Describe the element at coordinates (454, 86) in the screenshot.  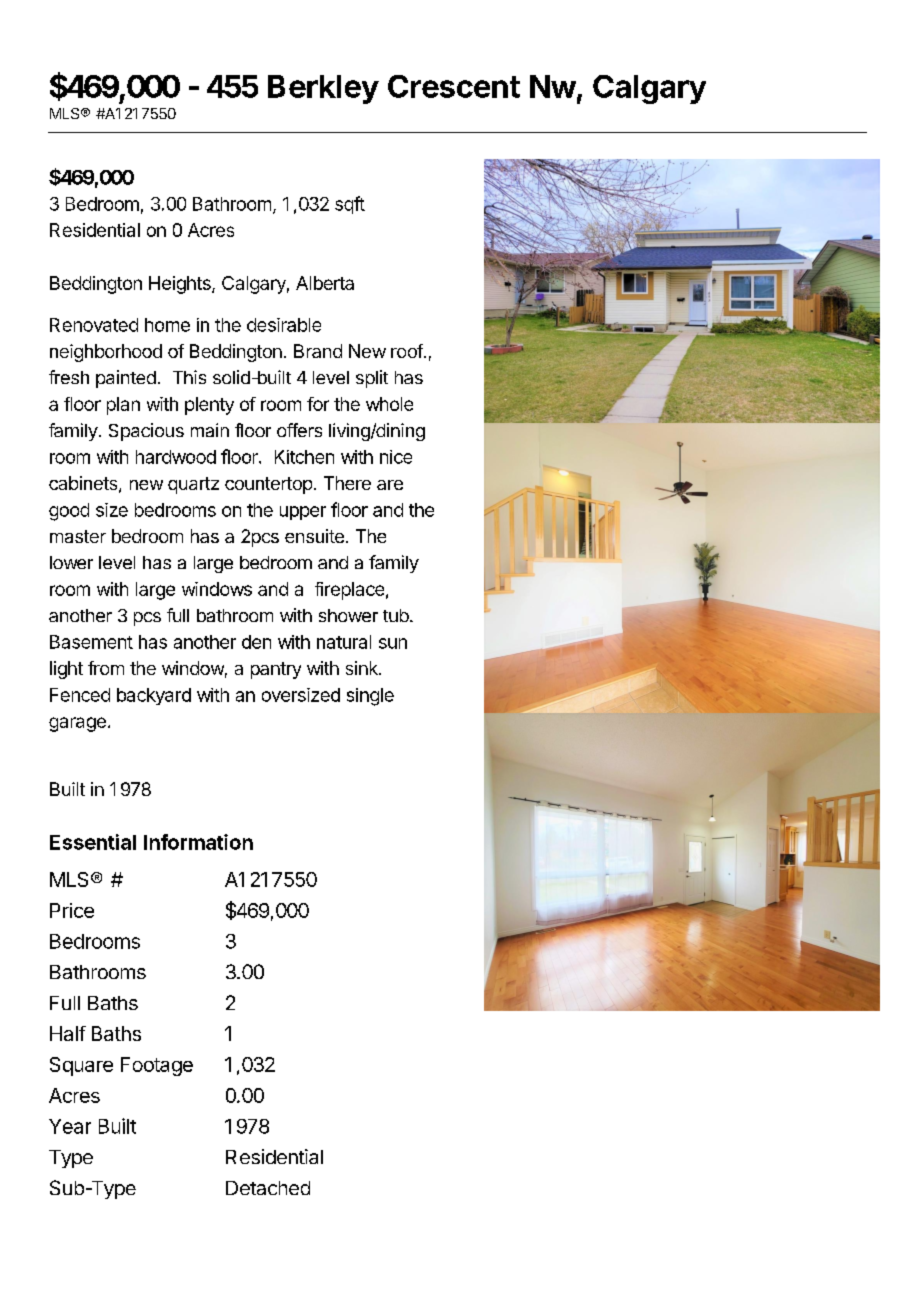
I see `Crescent` at that location.
